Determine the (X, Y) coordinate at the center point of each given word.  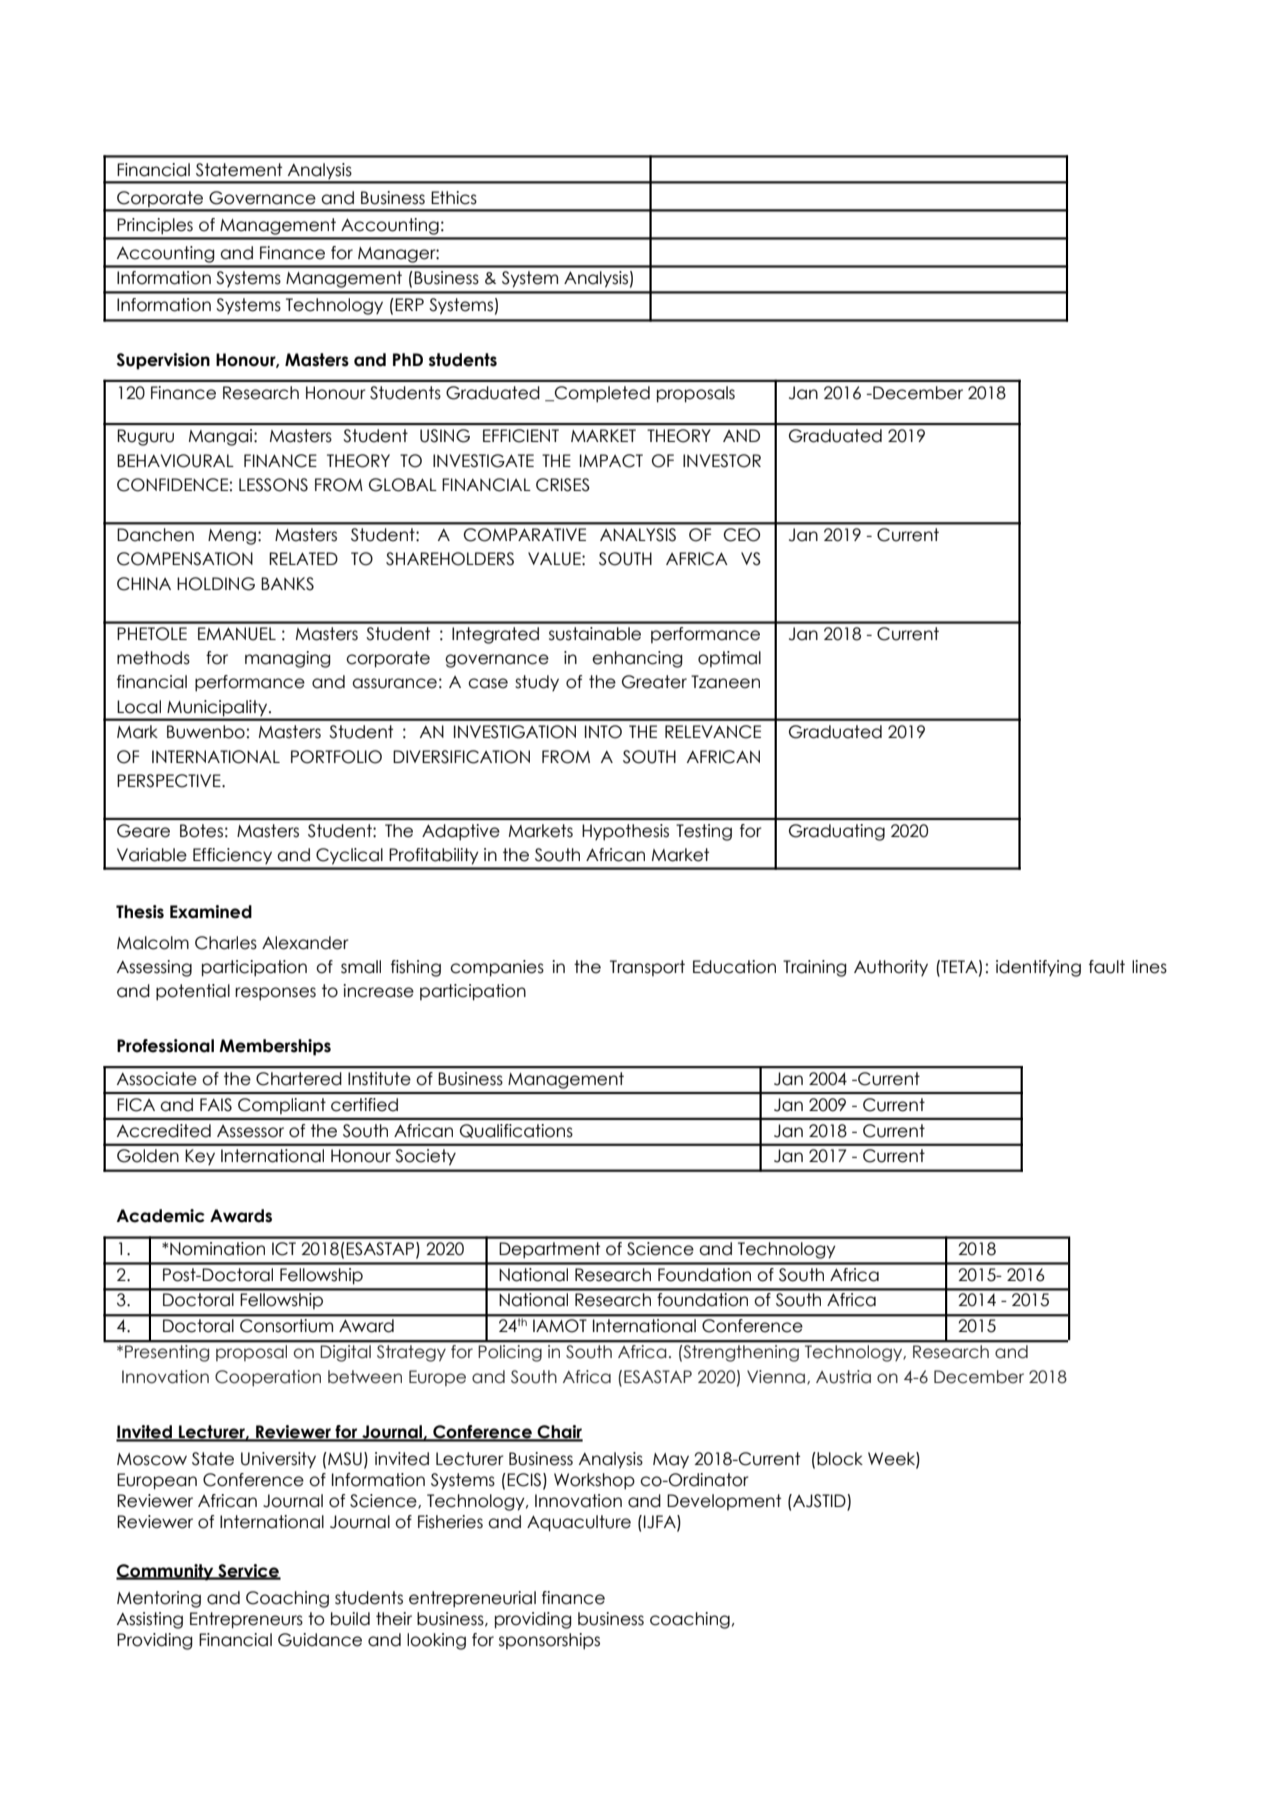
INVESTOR (722, 461)
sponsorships (549, 1641)
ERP (409, 304)
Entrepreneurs (246, 1620)
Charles (226, 943)
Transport (647, 968)
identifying (1038, 968)
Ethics (454, 198)
